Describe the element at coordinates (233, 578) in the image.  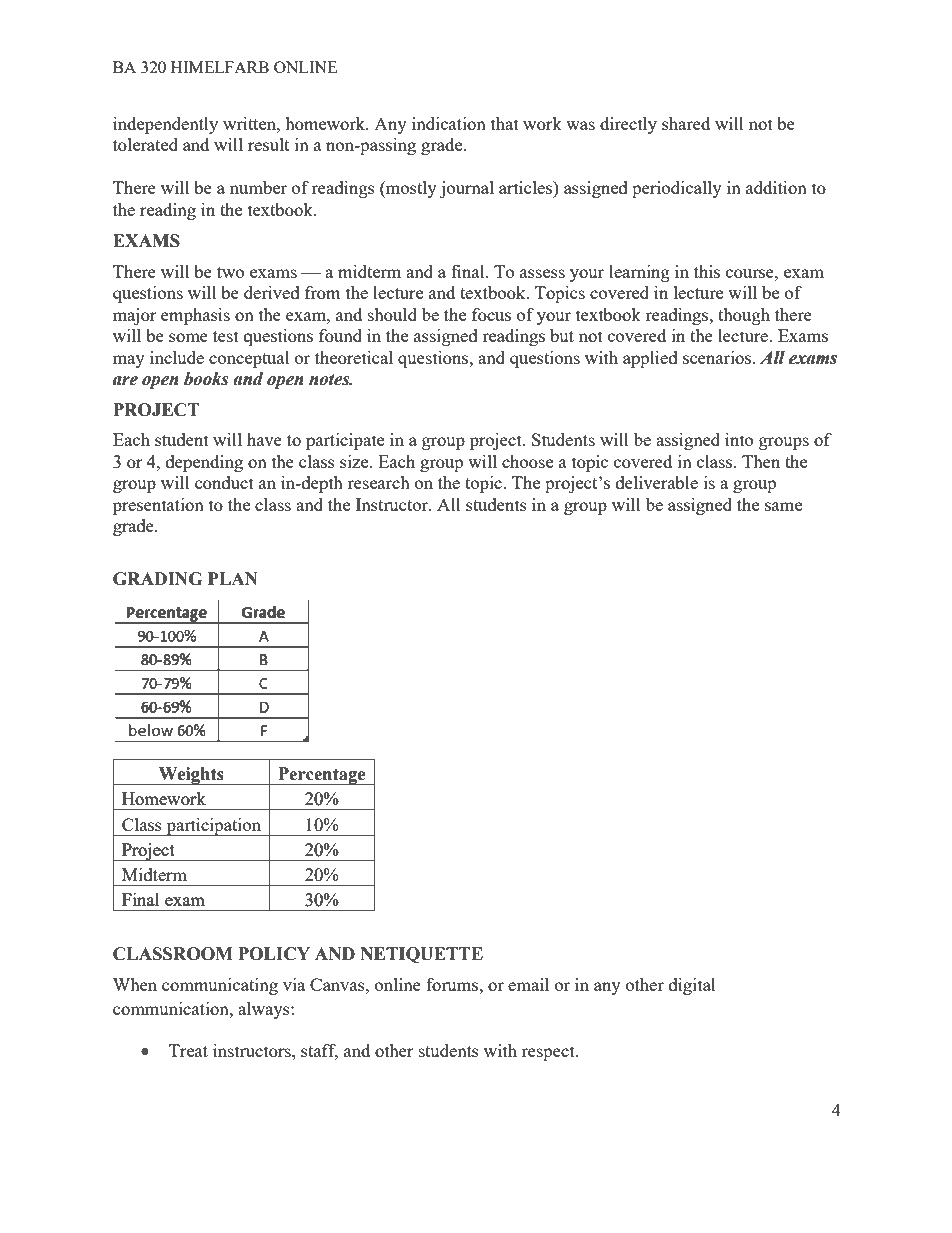
I see `PLAN` at that location.
